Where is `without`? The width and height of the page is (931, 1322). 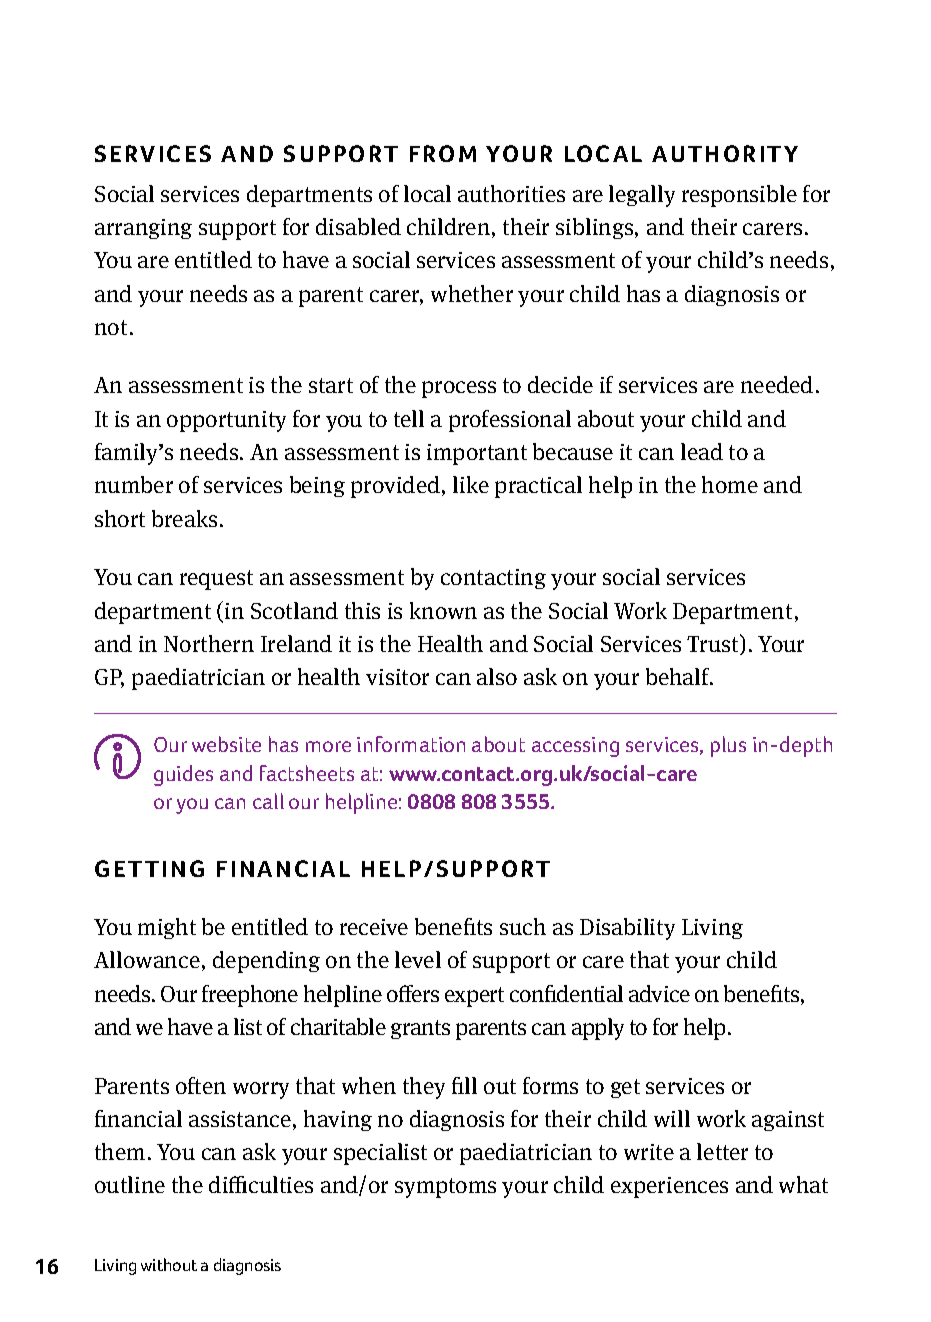
without is located at coordinates (169, 1264).
